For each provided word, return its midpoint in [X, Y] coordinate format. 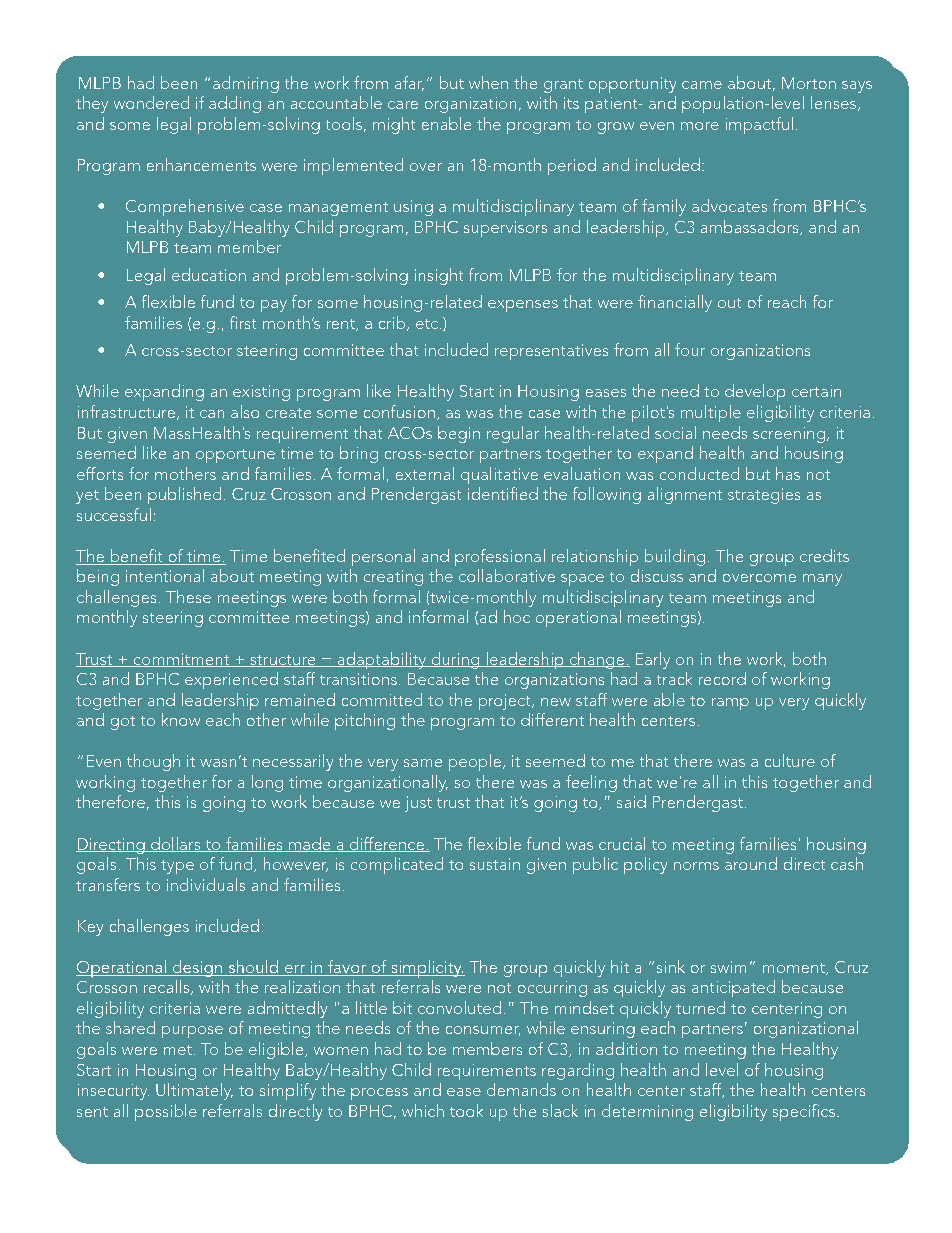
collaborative [507, 575]
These [188, 596]
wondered [151, 102]
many [822, 580]
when [488, 82]
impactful [759, 125]
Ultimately [194, 1091]
